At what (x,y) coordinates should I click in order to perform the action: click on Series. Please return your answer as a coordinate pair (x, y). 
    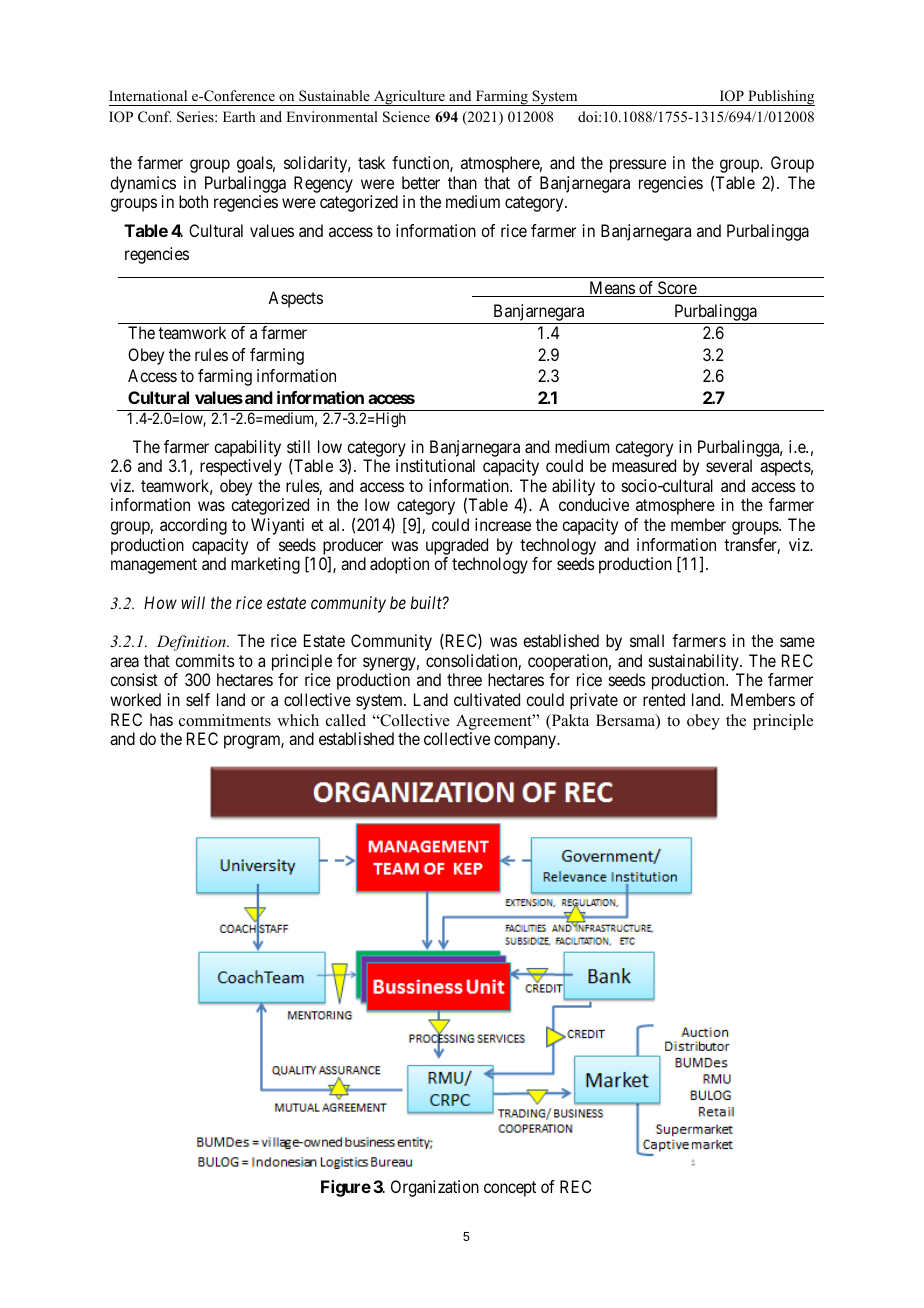
    Looking at the image, I should click on (196, 117).
